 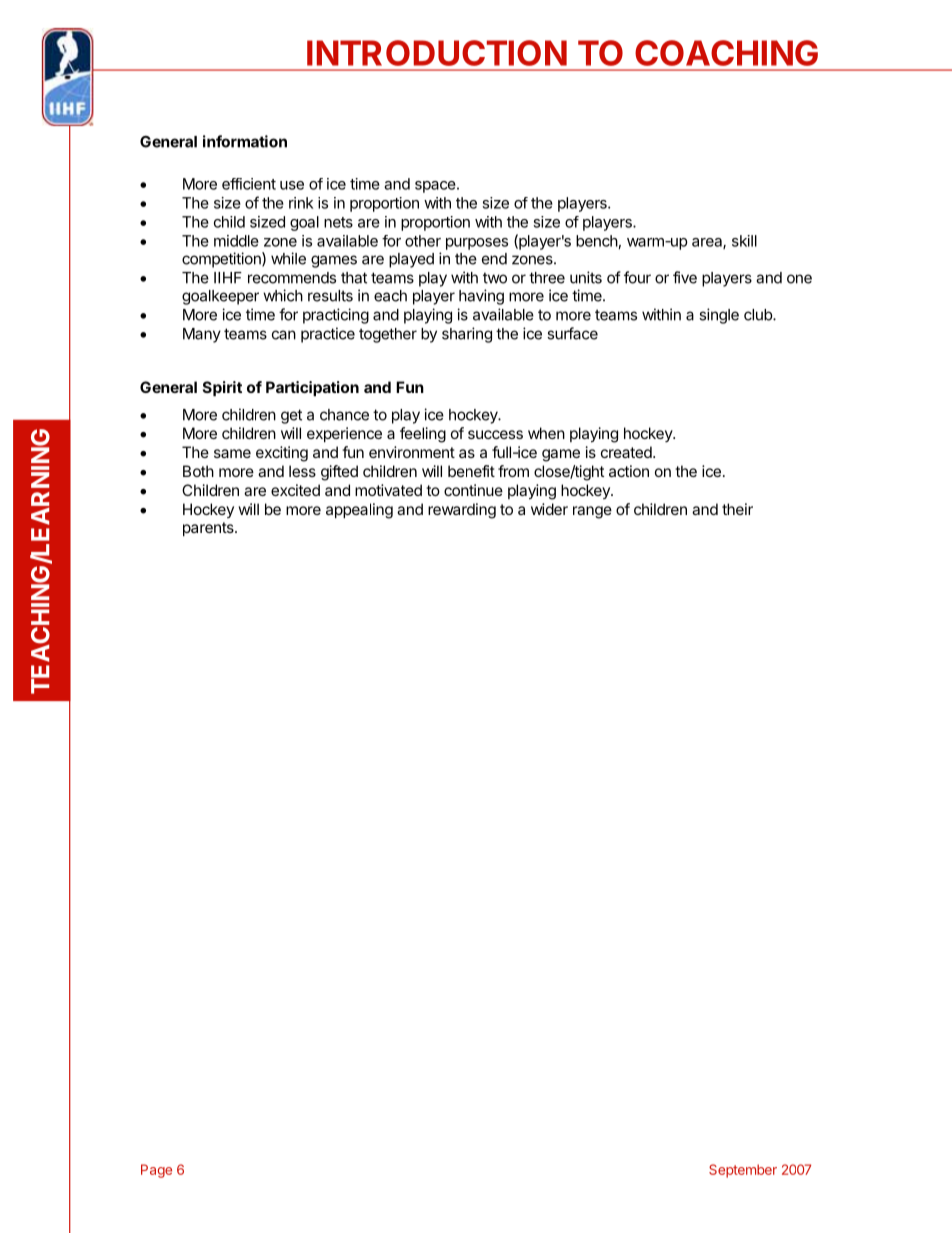 What do you see at coordinates (245, 141) in the screenshot?
I see `information` at bounding box center [245, 141].
